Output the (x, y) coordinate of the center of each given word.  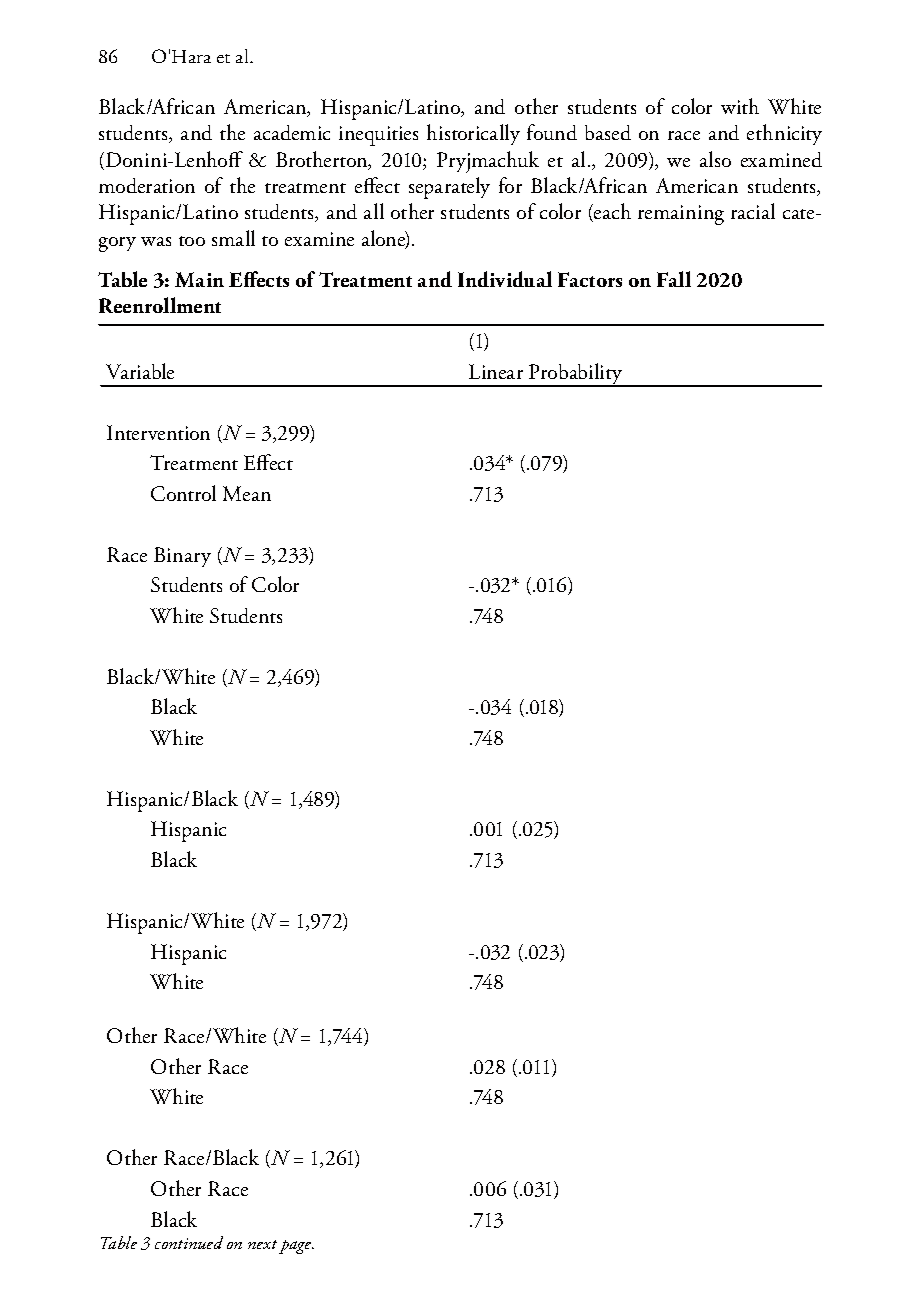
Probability (576, 375)
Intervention (158, 432)
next (262, 1244)
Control (183, 493)
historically (473, 134)
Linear (496, 371)
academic (292, 132)
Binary (182, 557)
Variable (140, 371)
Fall (674, 279)
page (296, 1247)
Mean (247, 493)
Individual (505, 279)
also (715, 159)
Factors (590, 279)
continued (189, 1242)
